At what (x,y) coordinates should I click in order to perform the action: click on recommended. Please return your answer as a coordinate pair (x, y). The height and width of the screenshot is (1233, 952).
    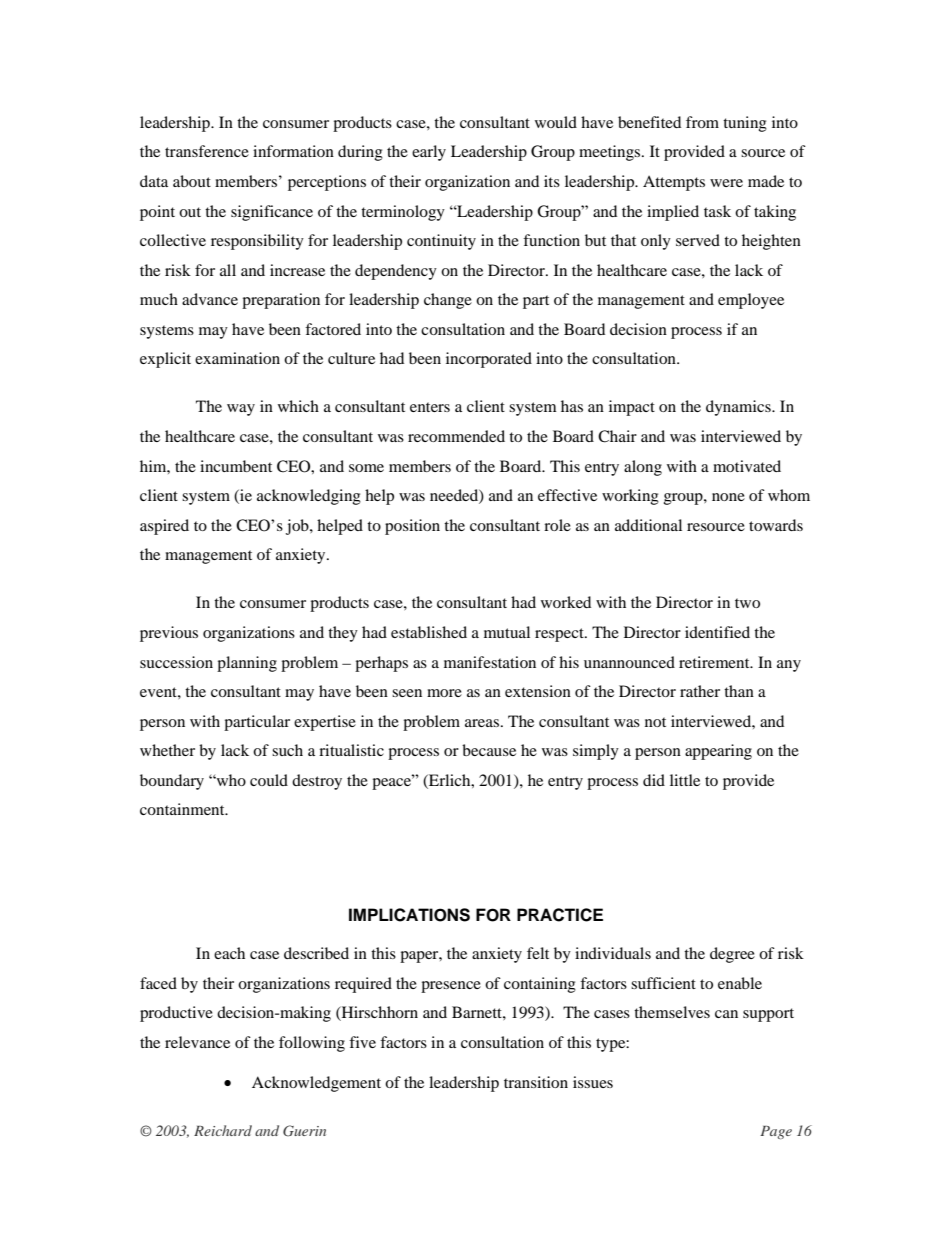
    Looking at the image, I should click on (456, 436).
